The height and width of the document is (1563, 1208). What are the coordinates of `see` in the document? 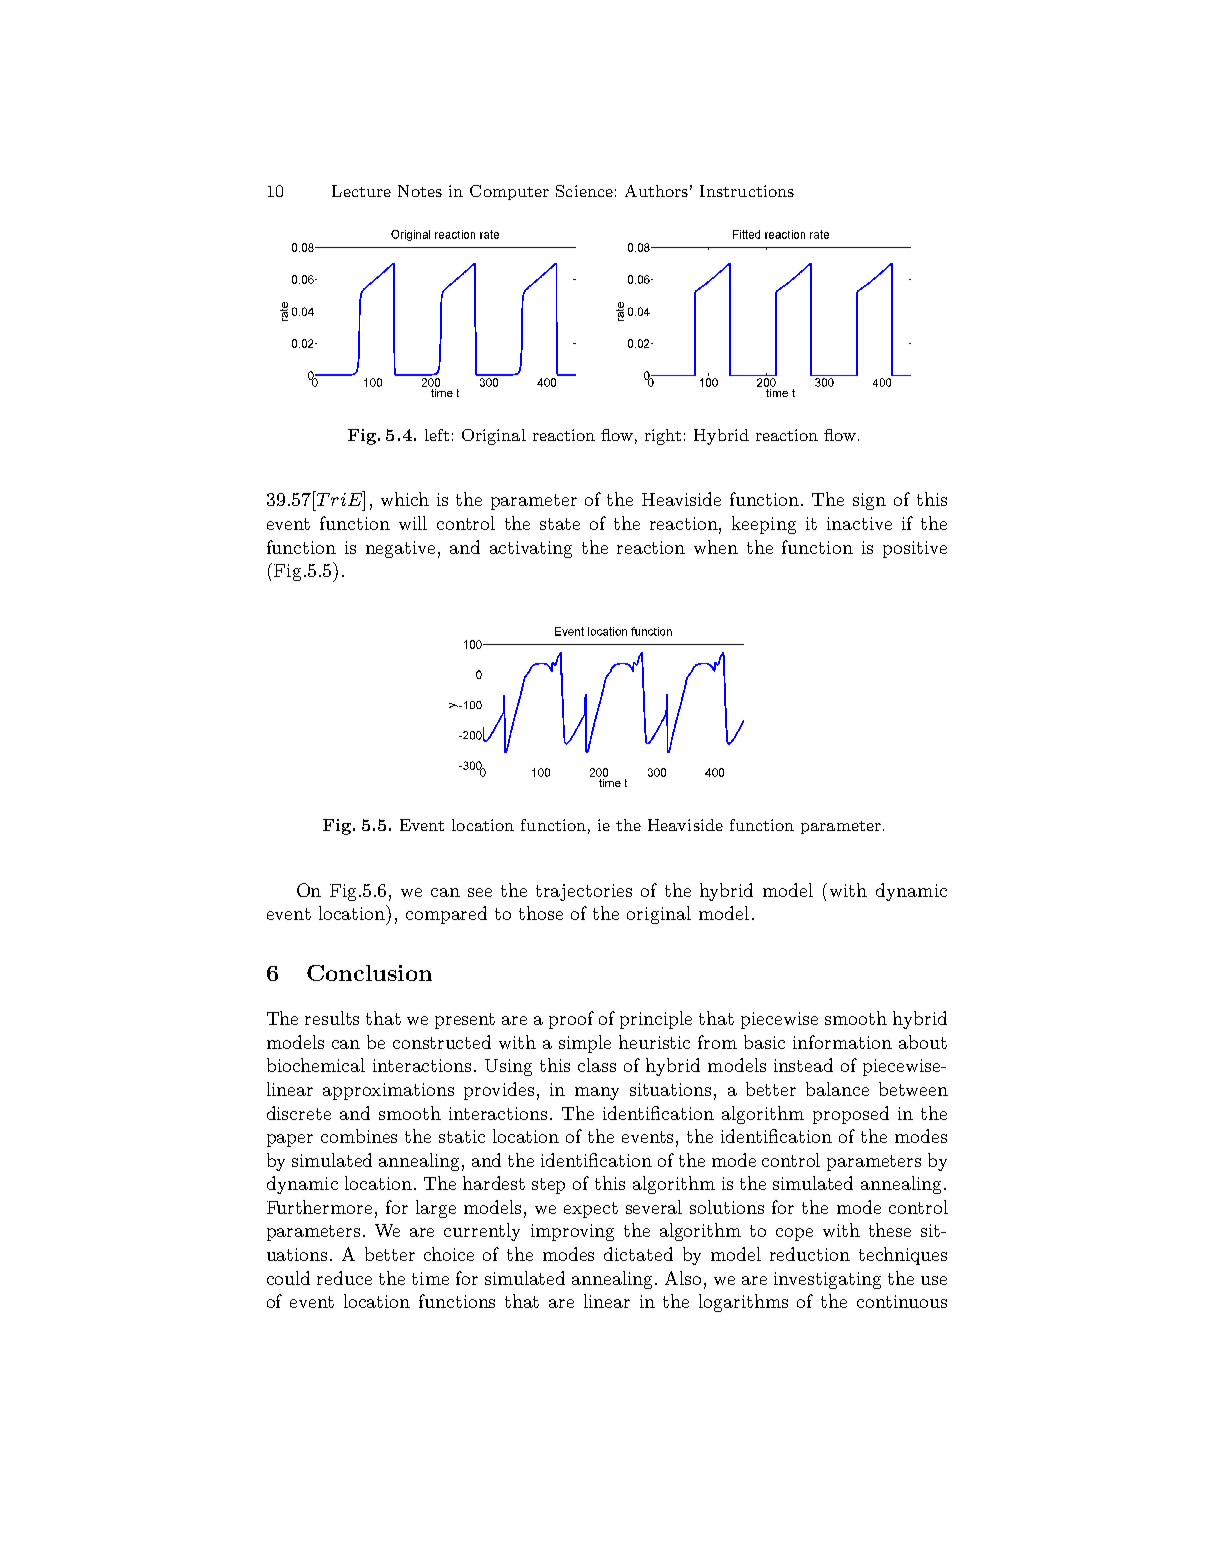 It's located at (480, 892).
